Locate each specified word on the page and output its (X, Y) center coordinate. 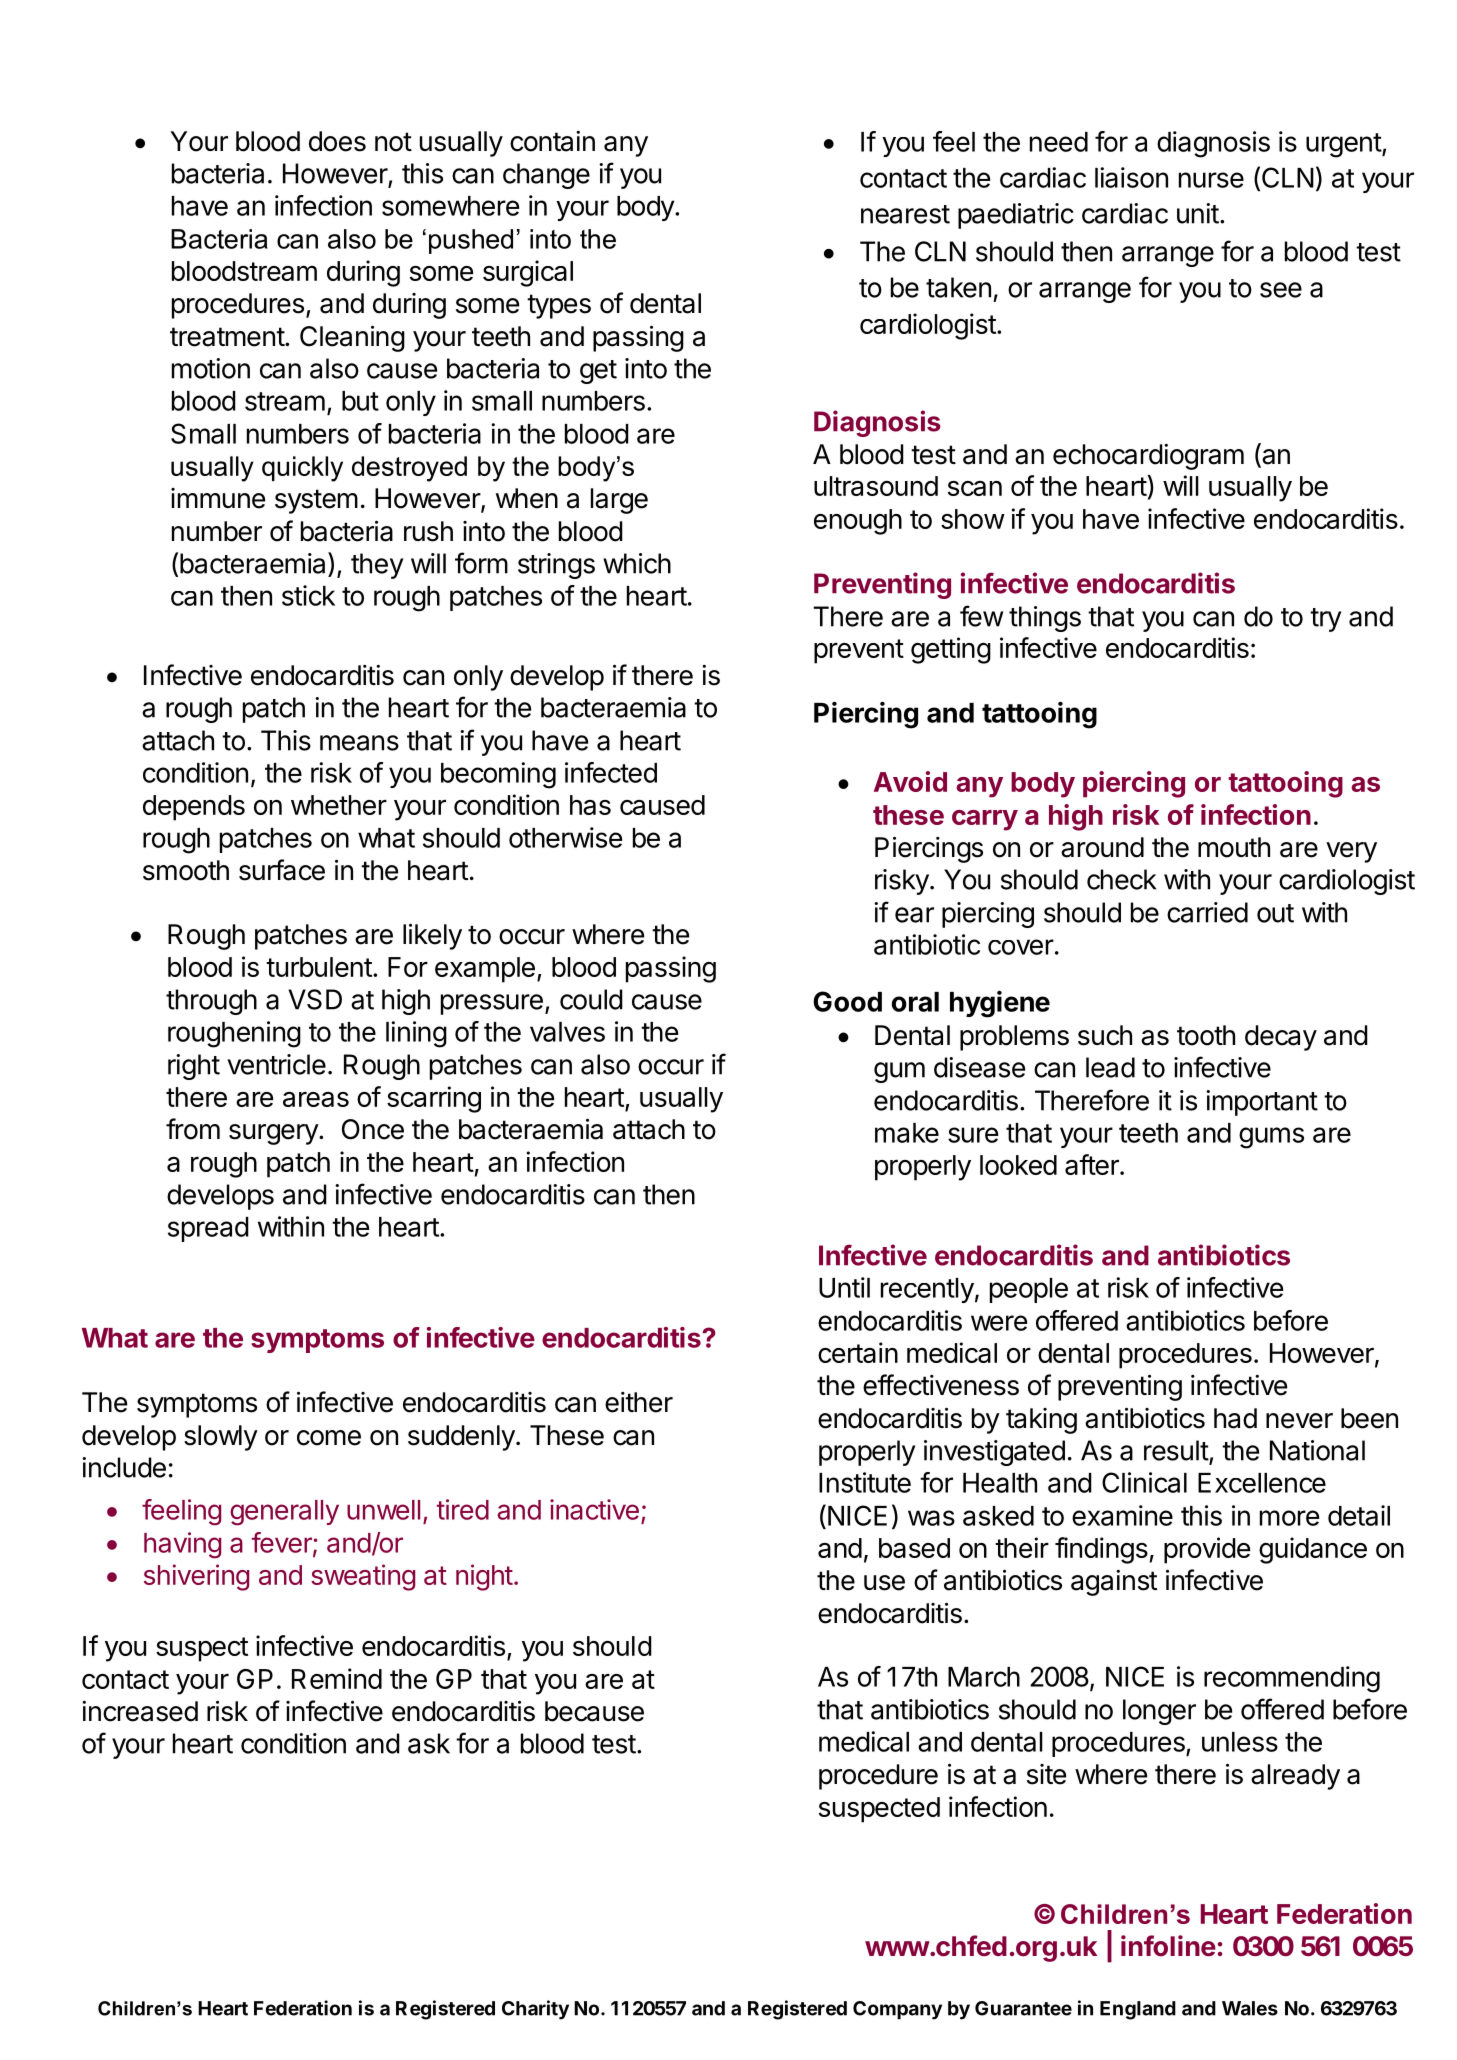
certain (858, 1352)
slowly (221, 1438)
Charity (535, 2010)
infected (611, 772)
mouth (1234, 847)
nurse (1211, 180)
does (337, 141)
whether (339, 805)
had (1235, 1418)
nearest (905, 214)
